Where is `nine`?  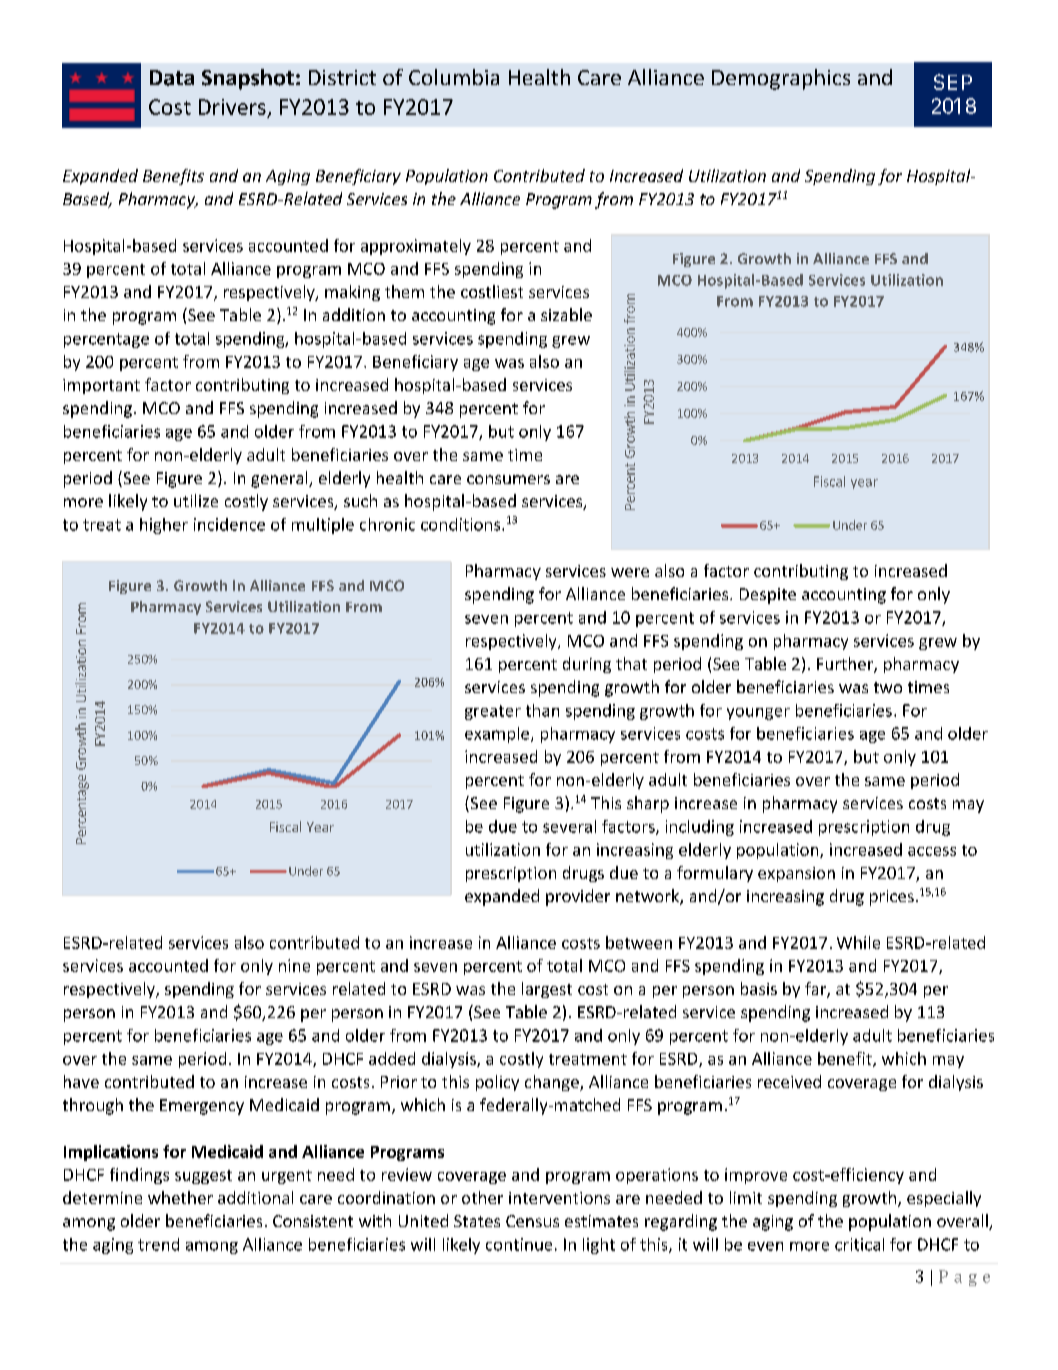
nine is located at coordinates (294, 965).
